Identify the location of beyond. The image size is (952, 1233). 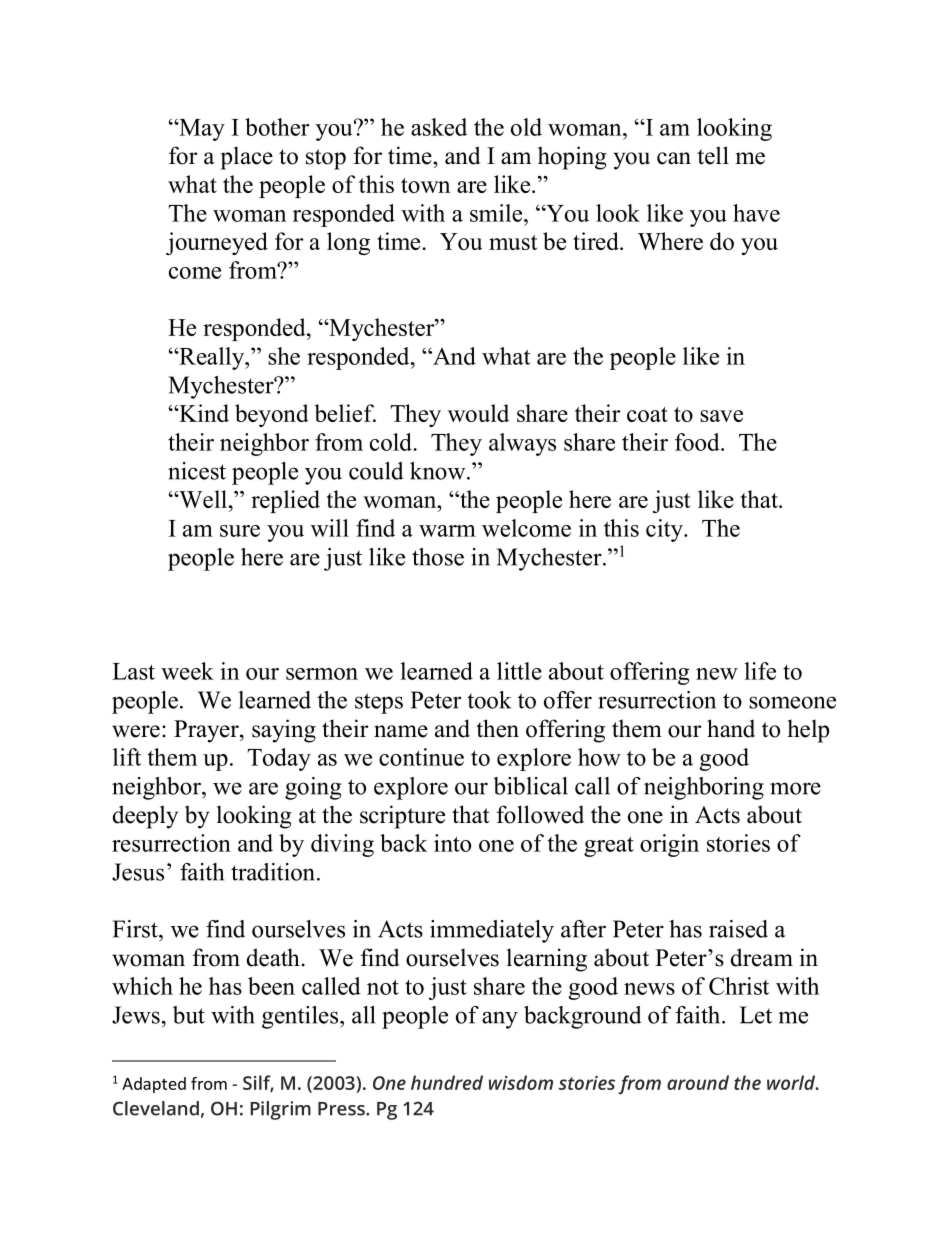
(272, 415).
